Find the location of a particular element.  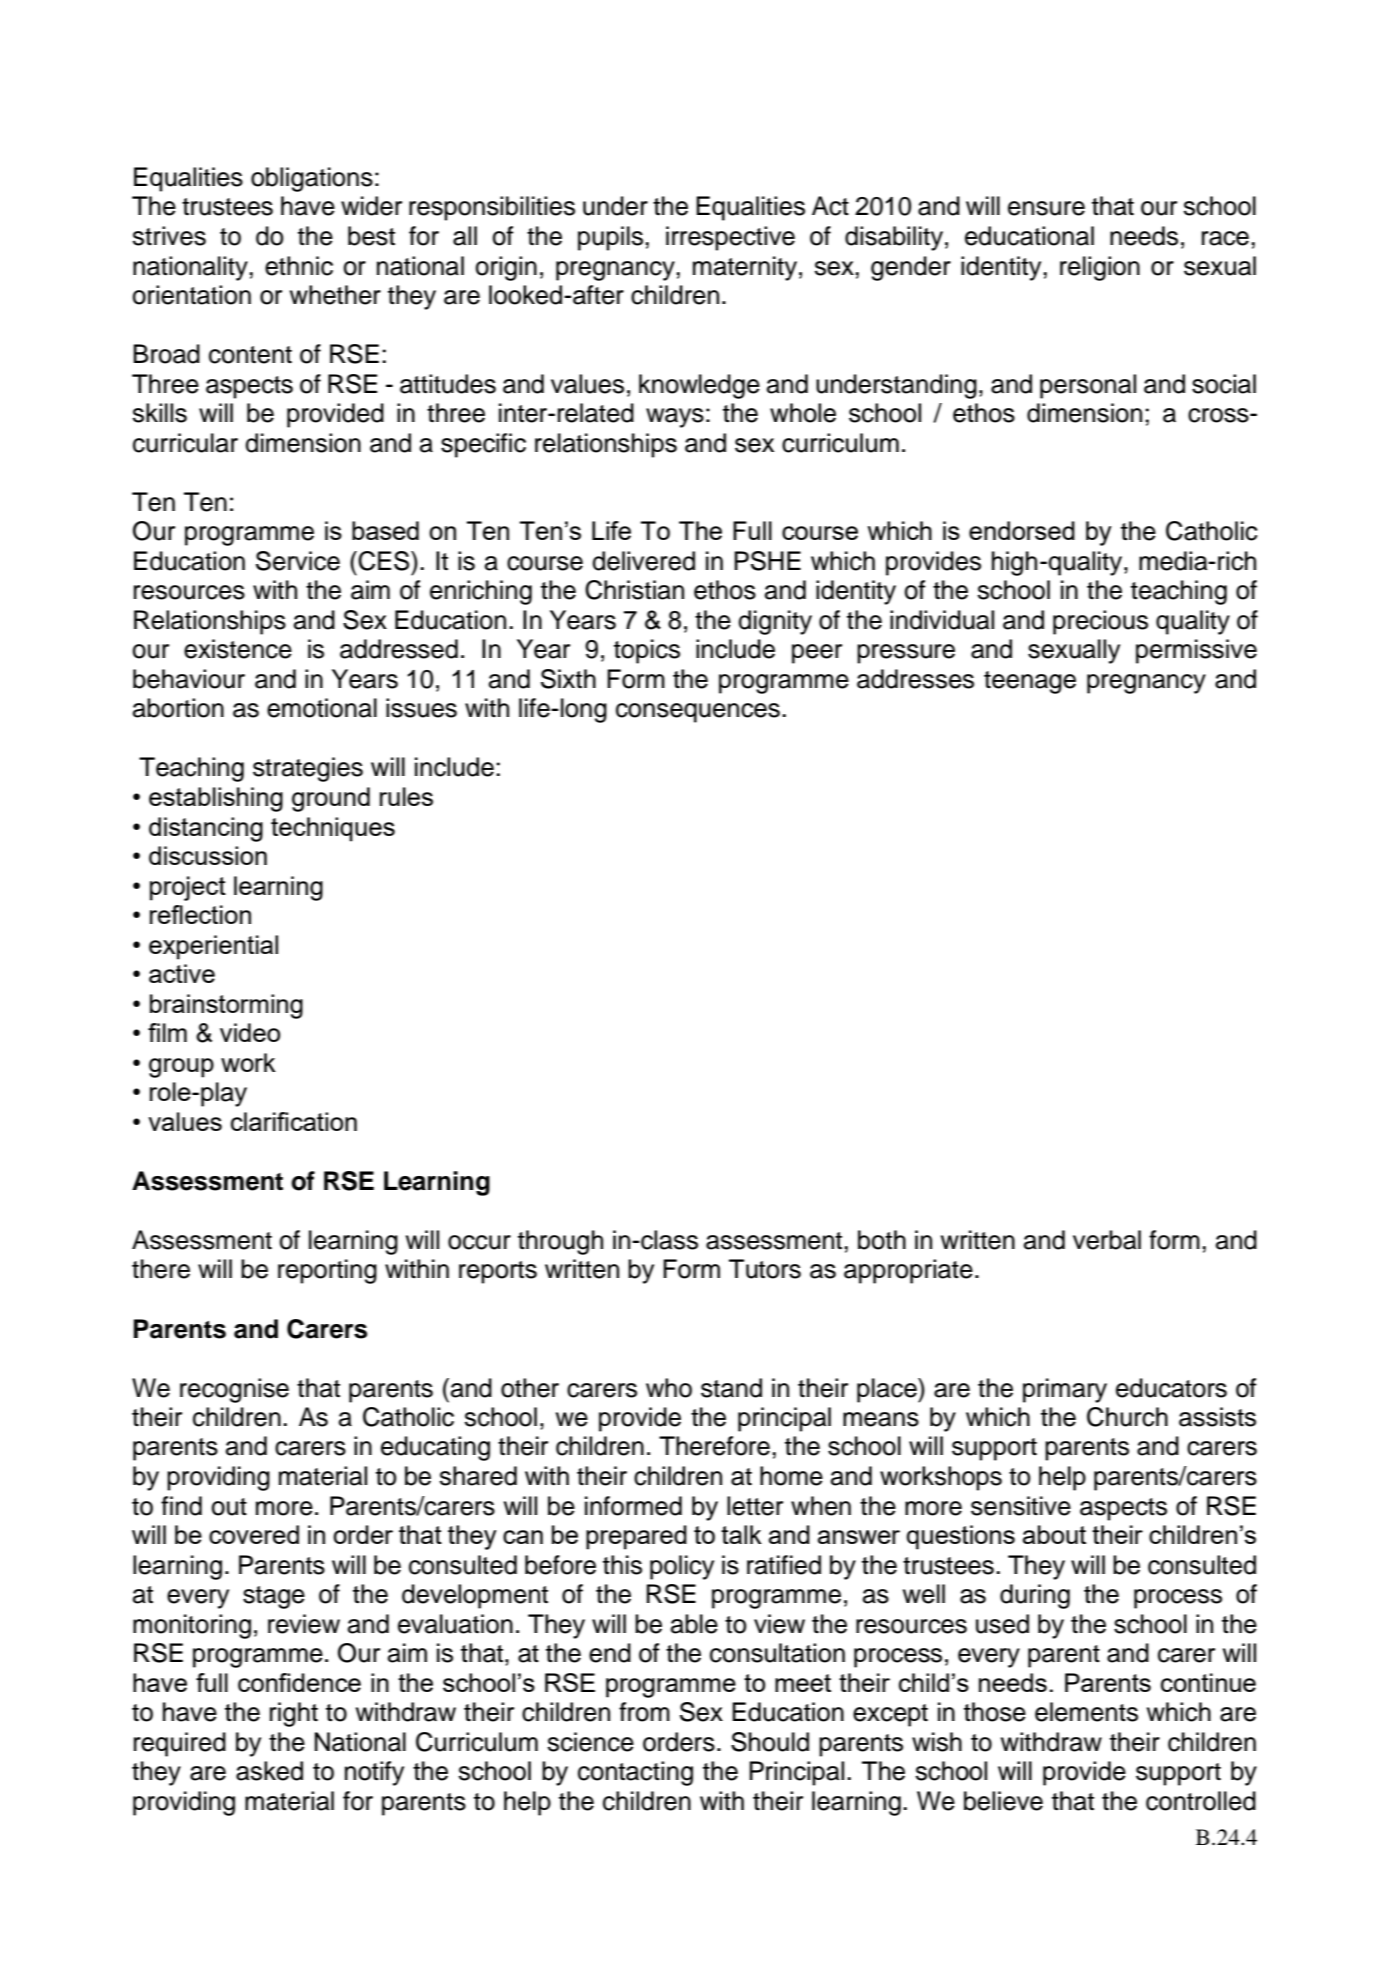

religion is located at coordinates (1100, 268).
